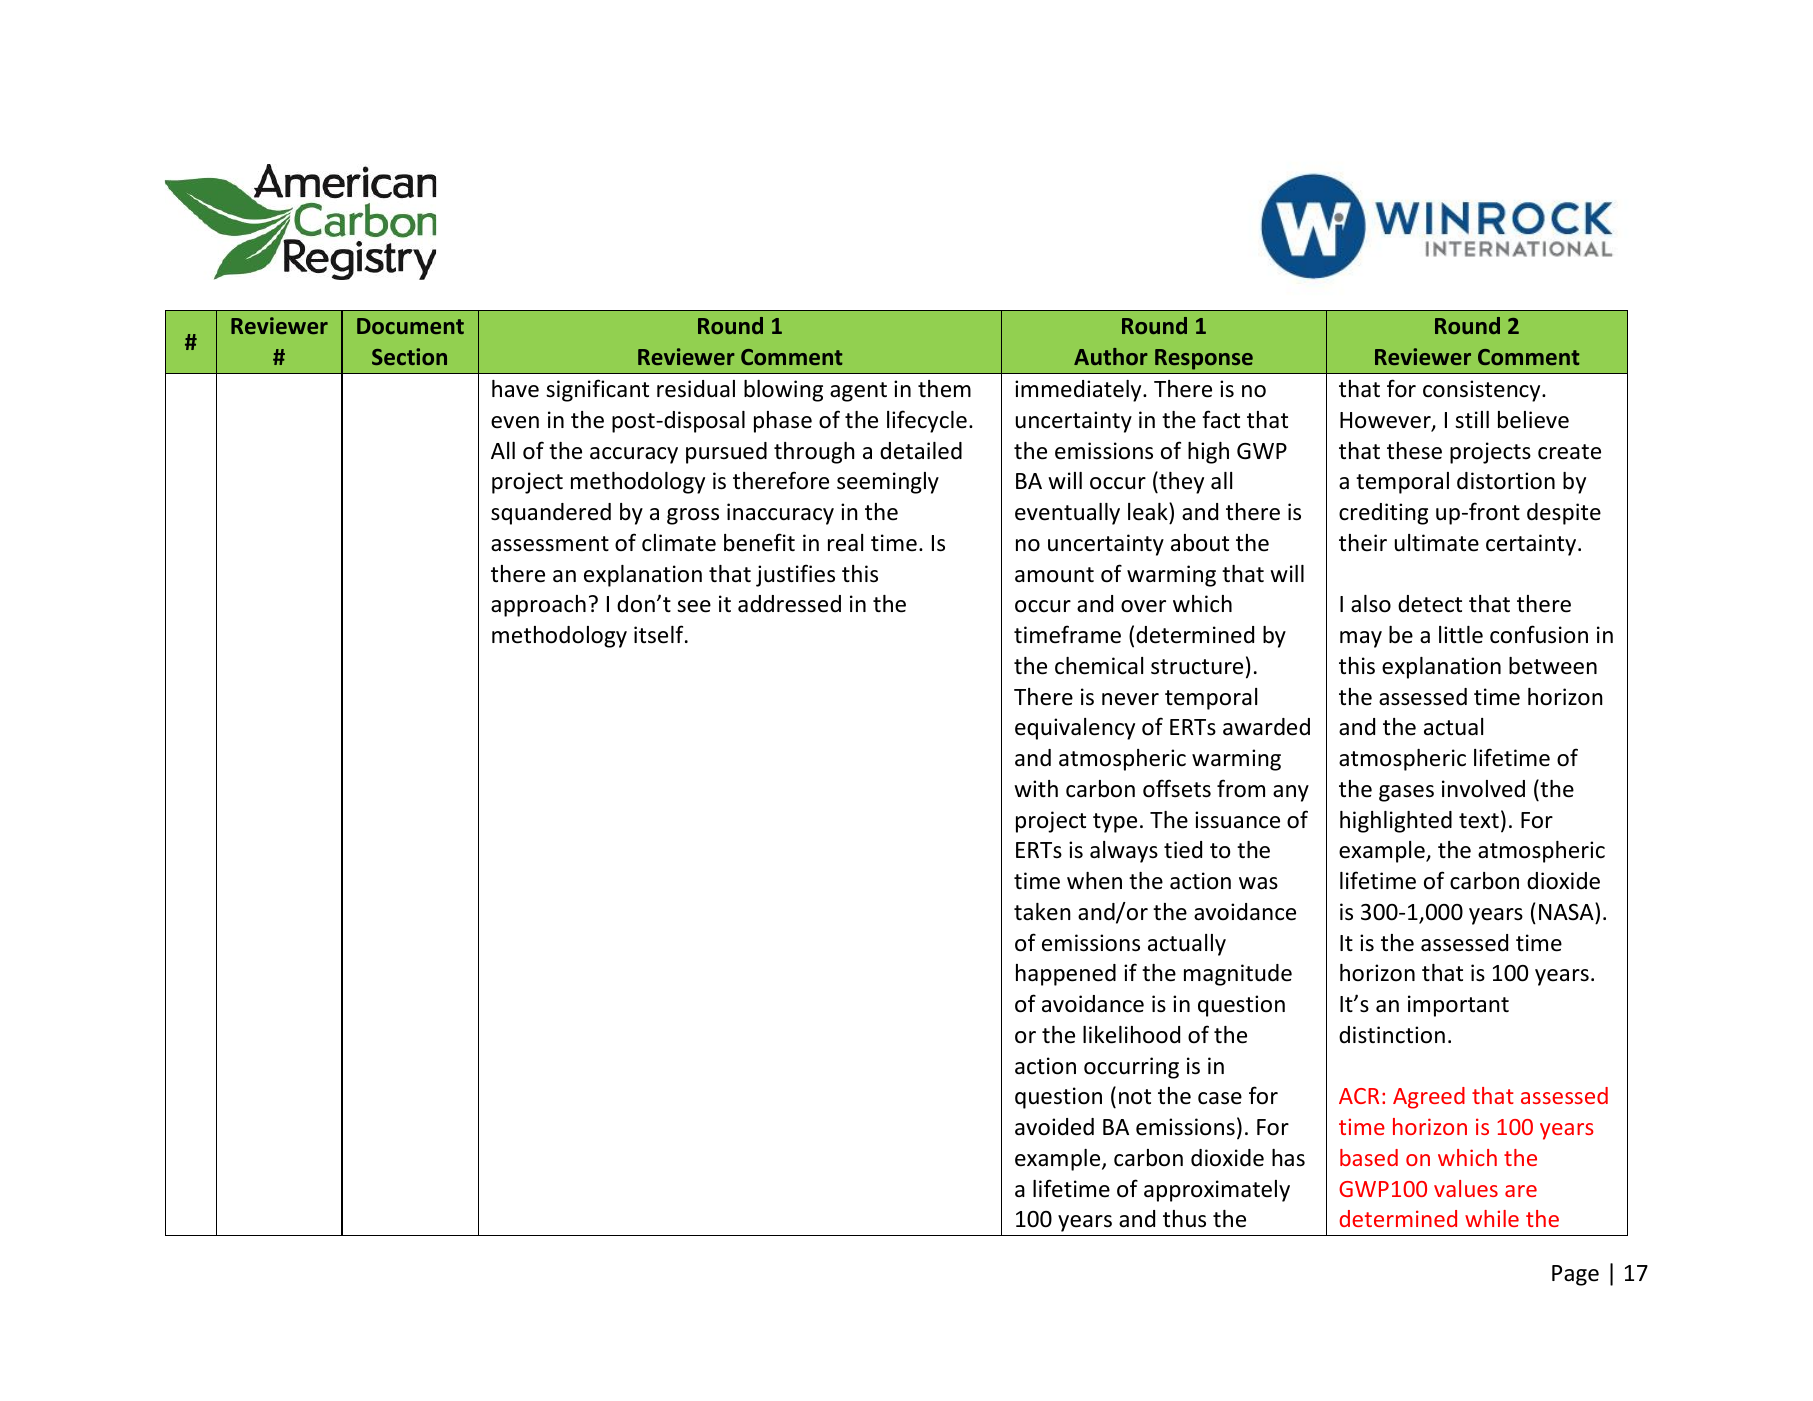 This image has height=1401, width=1813. I want to click on gases, so click(1406, 793).
